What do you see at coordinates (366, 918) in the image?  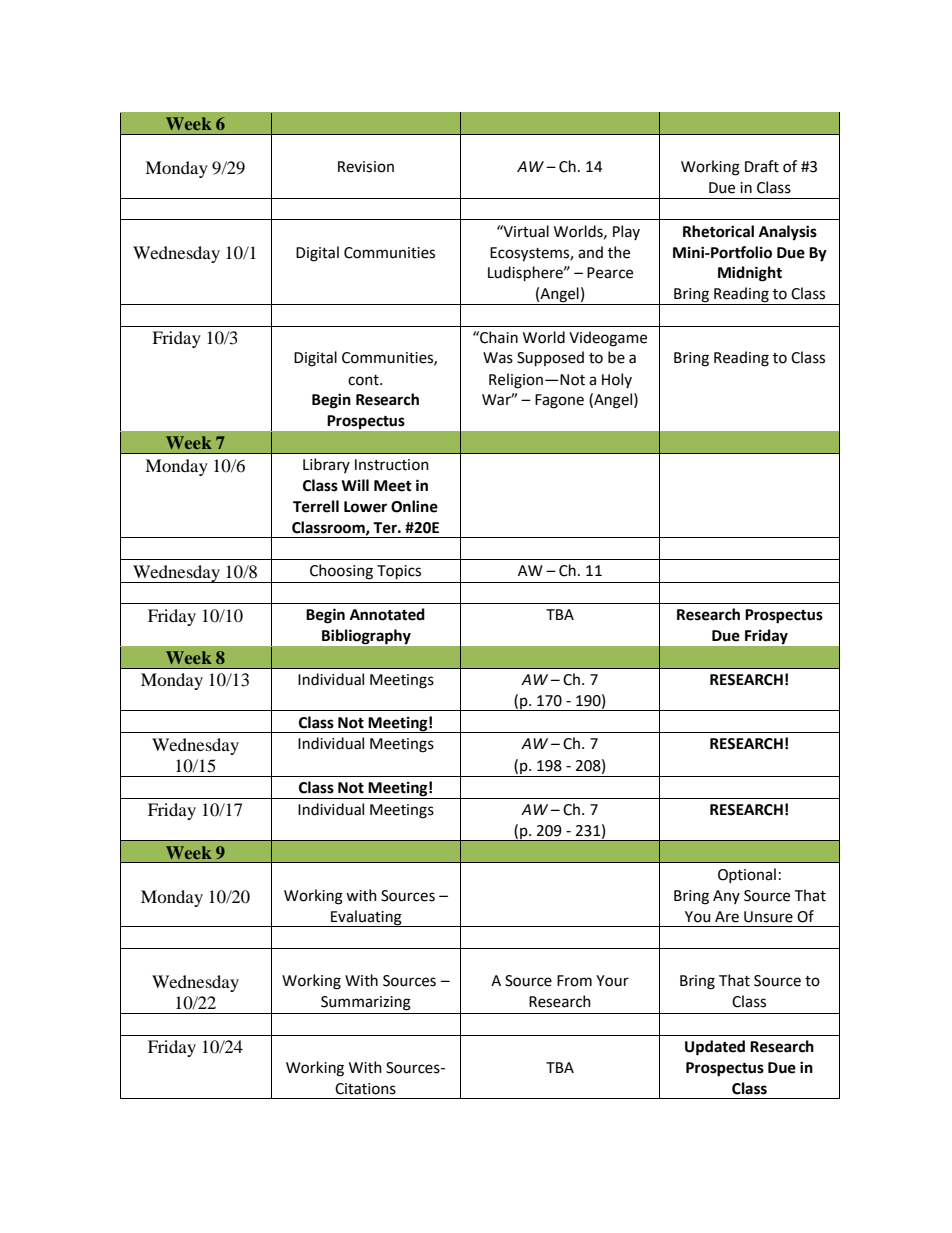 I see `Evaluating` at bounding box center [366, 918].
